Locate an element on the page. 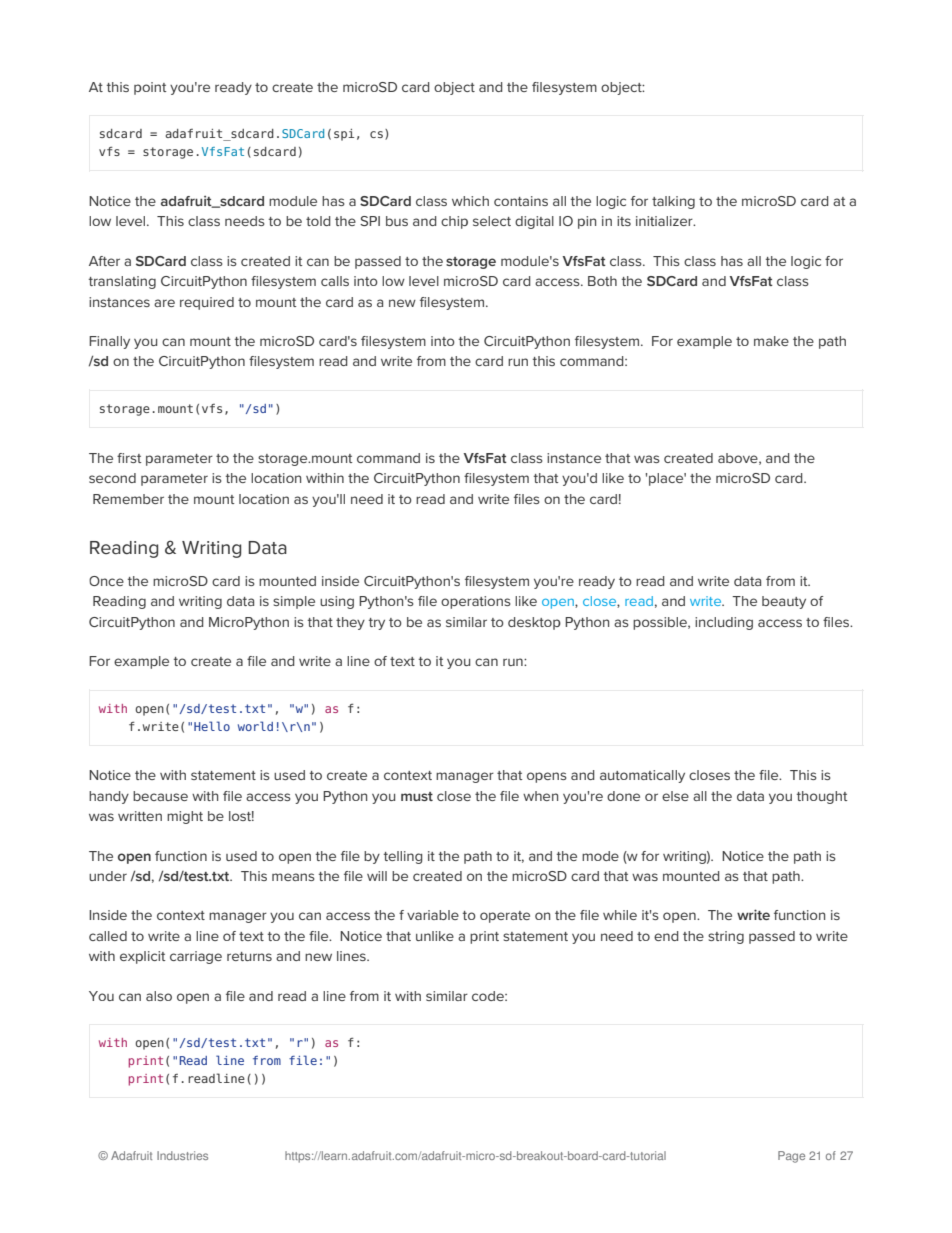 This document has width=952, height=1233. operations is located at coordinates (476, 602).
